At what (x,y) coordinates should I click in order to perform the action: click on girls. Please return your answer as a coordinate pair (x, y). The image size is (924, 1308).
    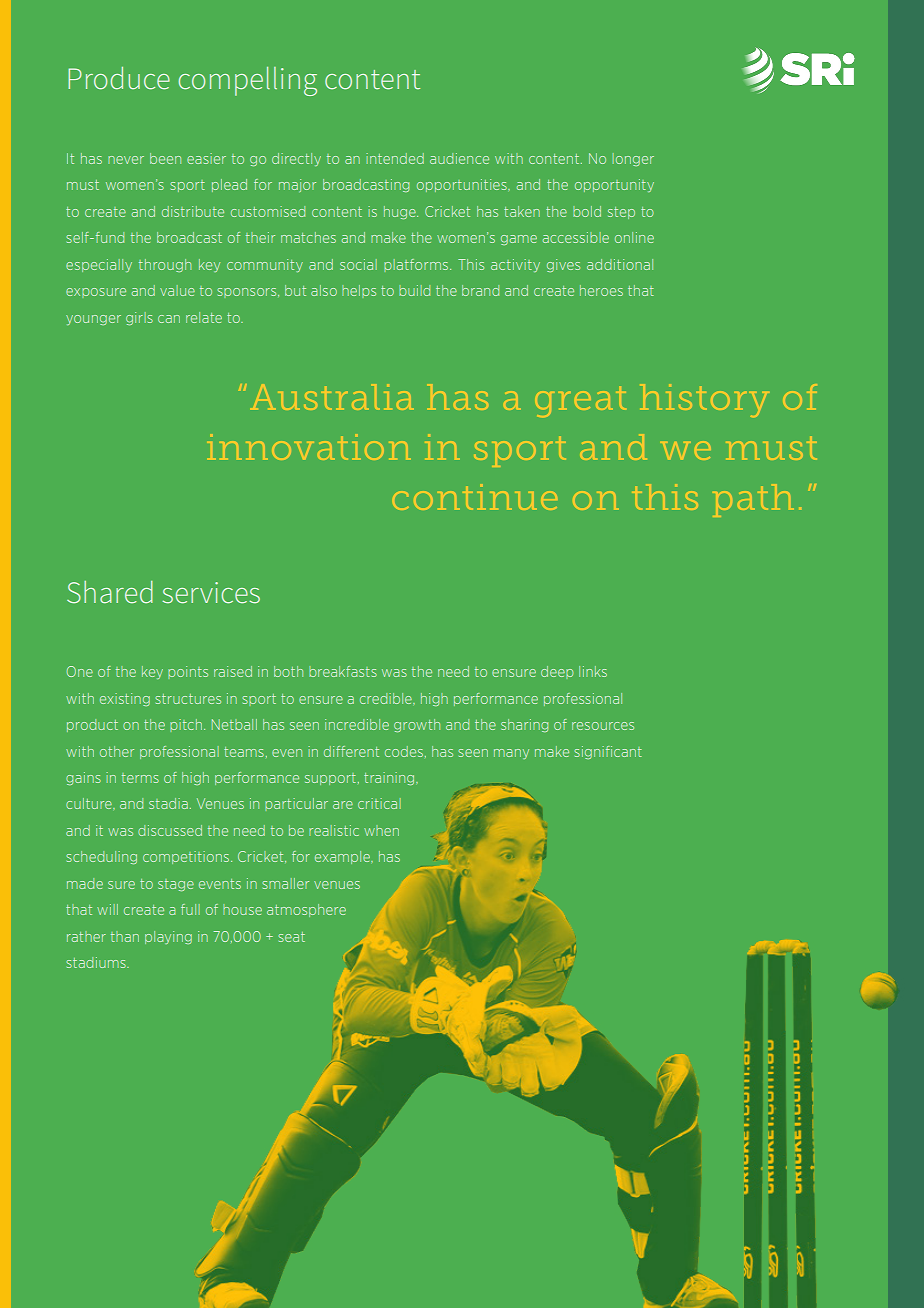
    Looking at the image, I should click on (139, 318).
